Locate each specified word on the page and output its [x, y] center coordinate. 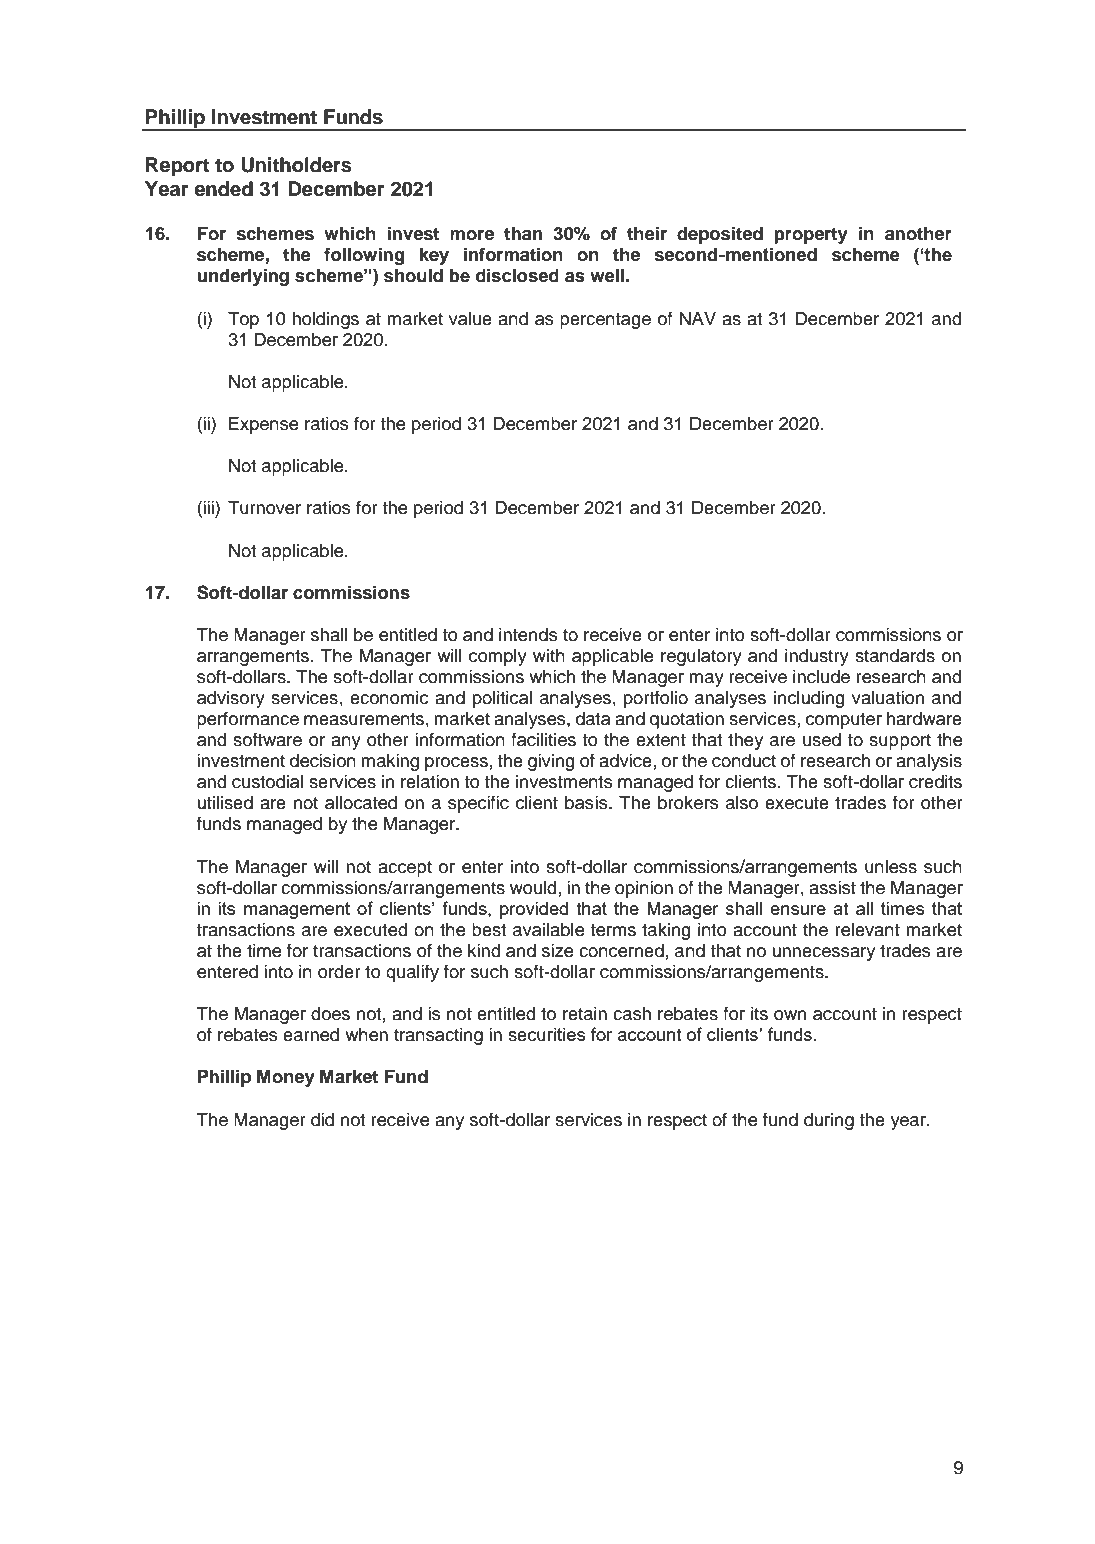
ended [223, 189]
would [533, 888]
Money [286, 1078]
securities [546, 1035]
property [811, 236]
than [523, 234]
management [297, 910]
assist [832, 888]
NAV [698, 318]
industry [817, 657]
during [829, 1121]
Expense [263, 425]
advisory [231, 699]
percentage [605, 321]
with [549, 655]
